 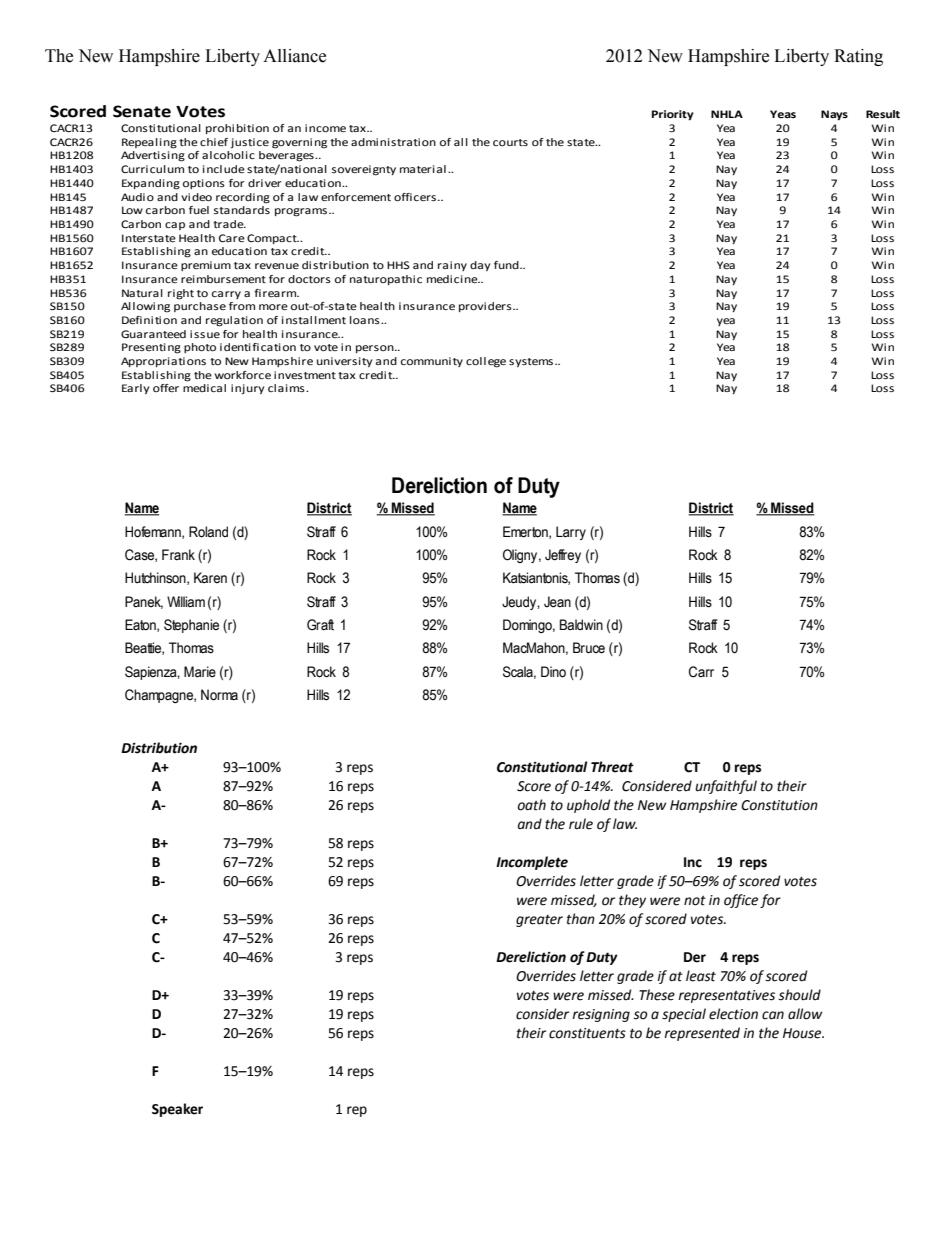 What do you see at coordinates (510, 142) in the page?
I see `courts` at bounding box center [510, 142].
